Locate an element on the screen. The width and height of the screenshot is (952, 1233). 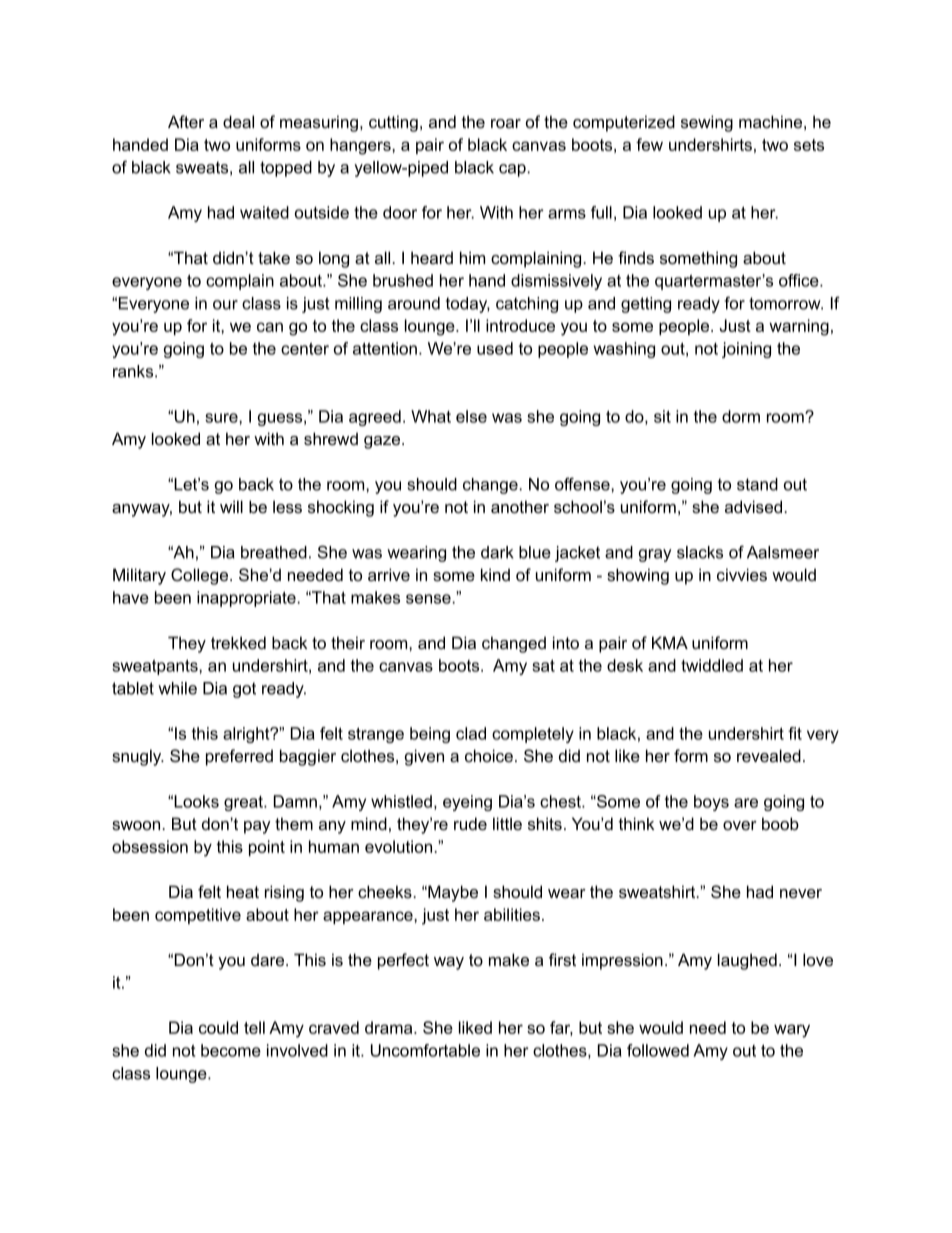
roar is located at coordinates (506, 124).
